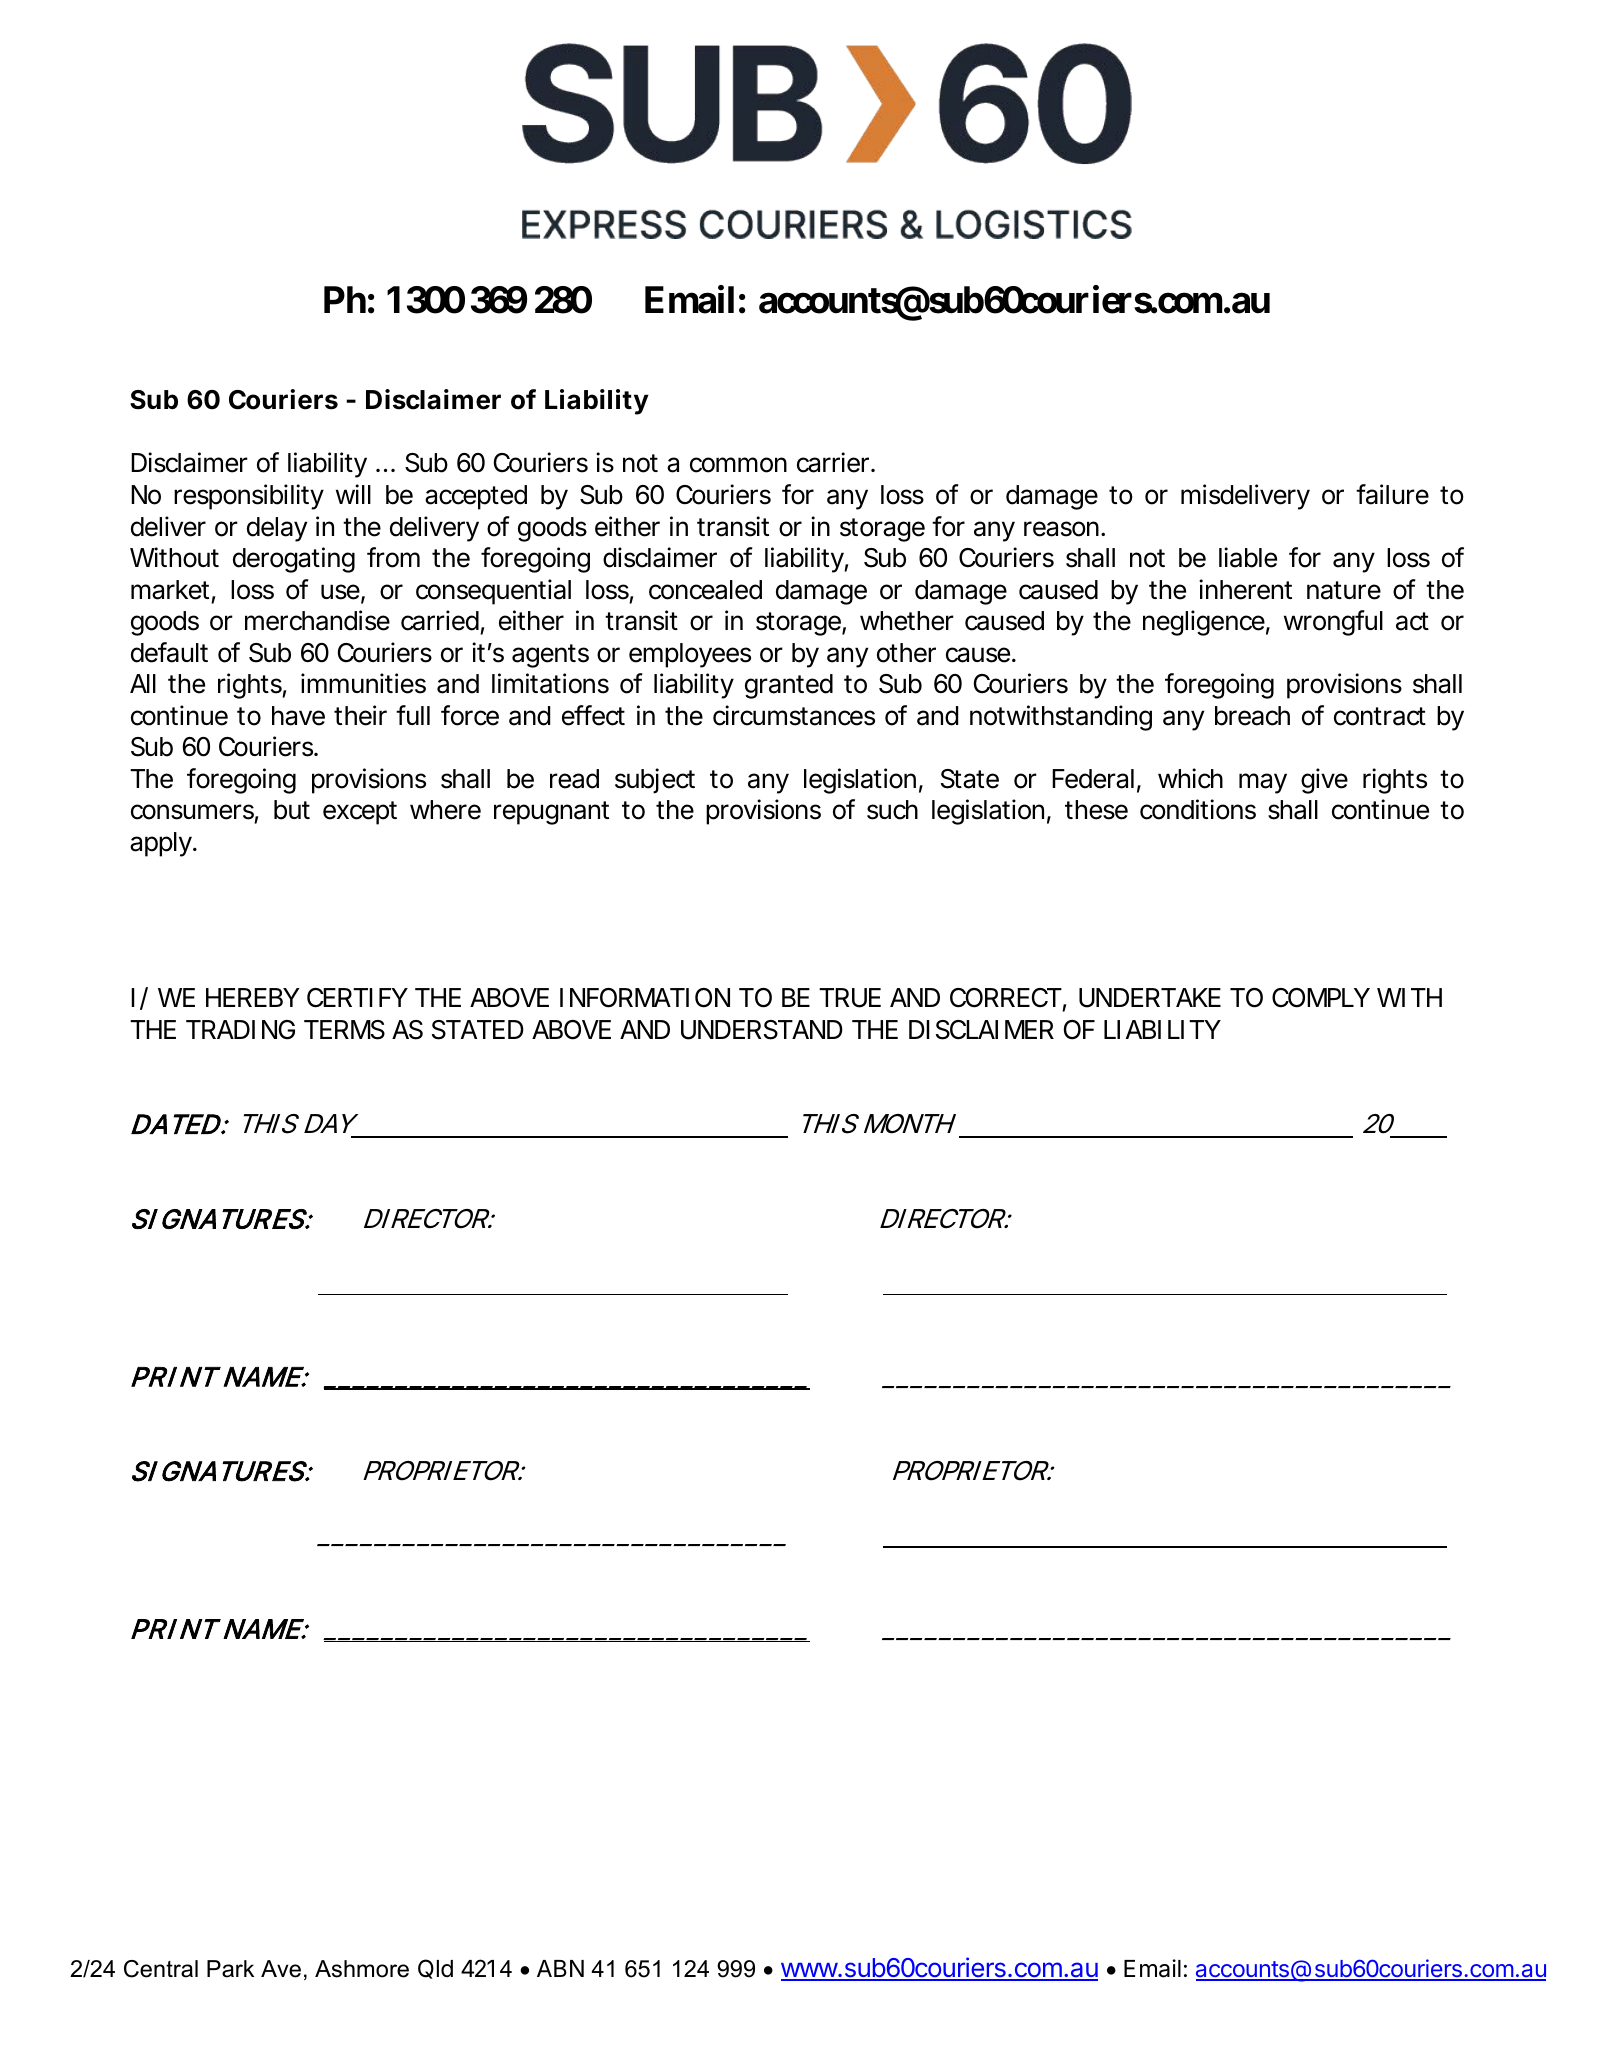  I want to click on liable, so click(1248, 557).
